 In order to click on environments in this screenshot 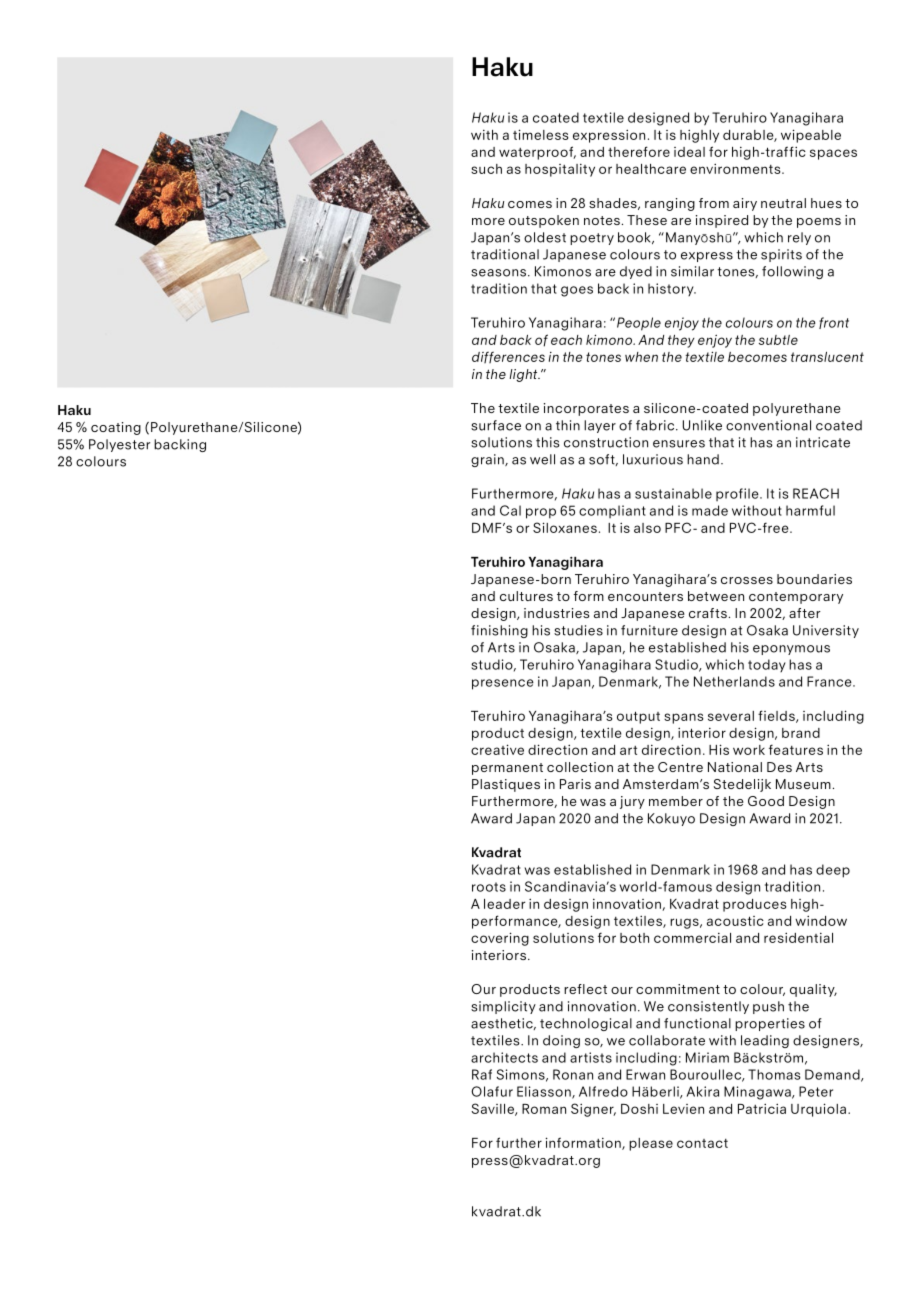, I will do `click(736, 168)`.
